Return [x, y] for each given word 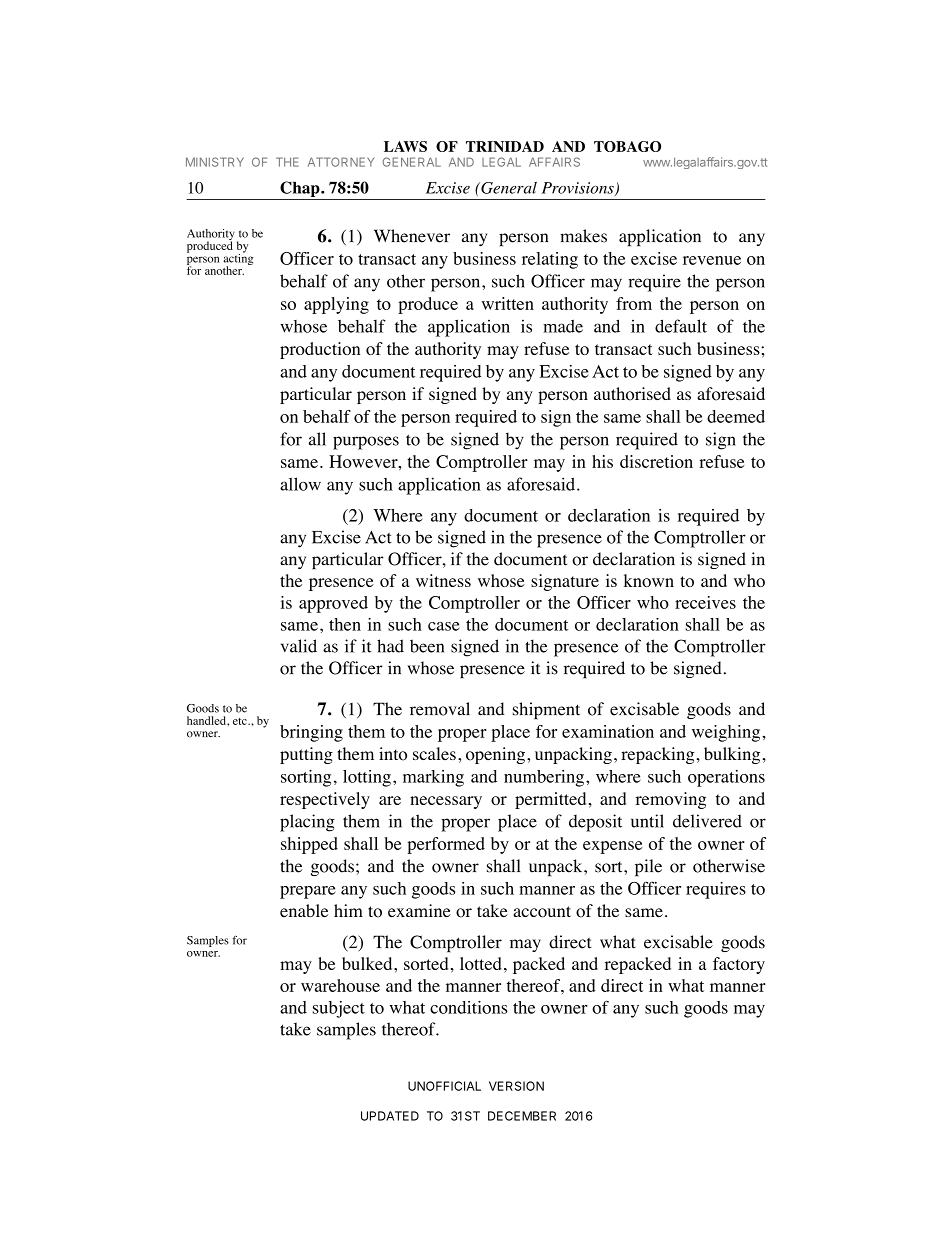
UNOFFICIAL [444, 1086]
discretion [656, 461]
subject [339, 1009]
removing [671, 800]
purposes [366, 443]
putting [306, 755]
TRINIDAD [505, 146]
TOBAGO [627, 146]
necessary [446, 802]
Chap [301, 189]
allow [300, 484]
